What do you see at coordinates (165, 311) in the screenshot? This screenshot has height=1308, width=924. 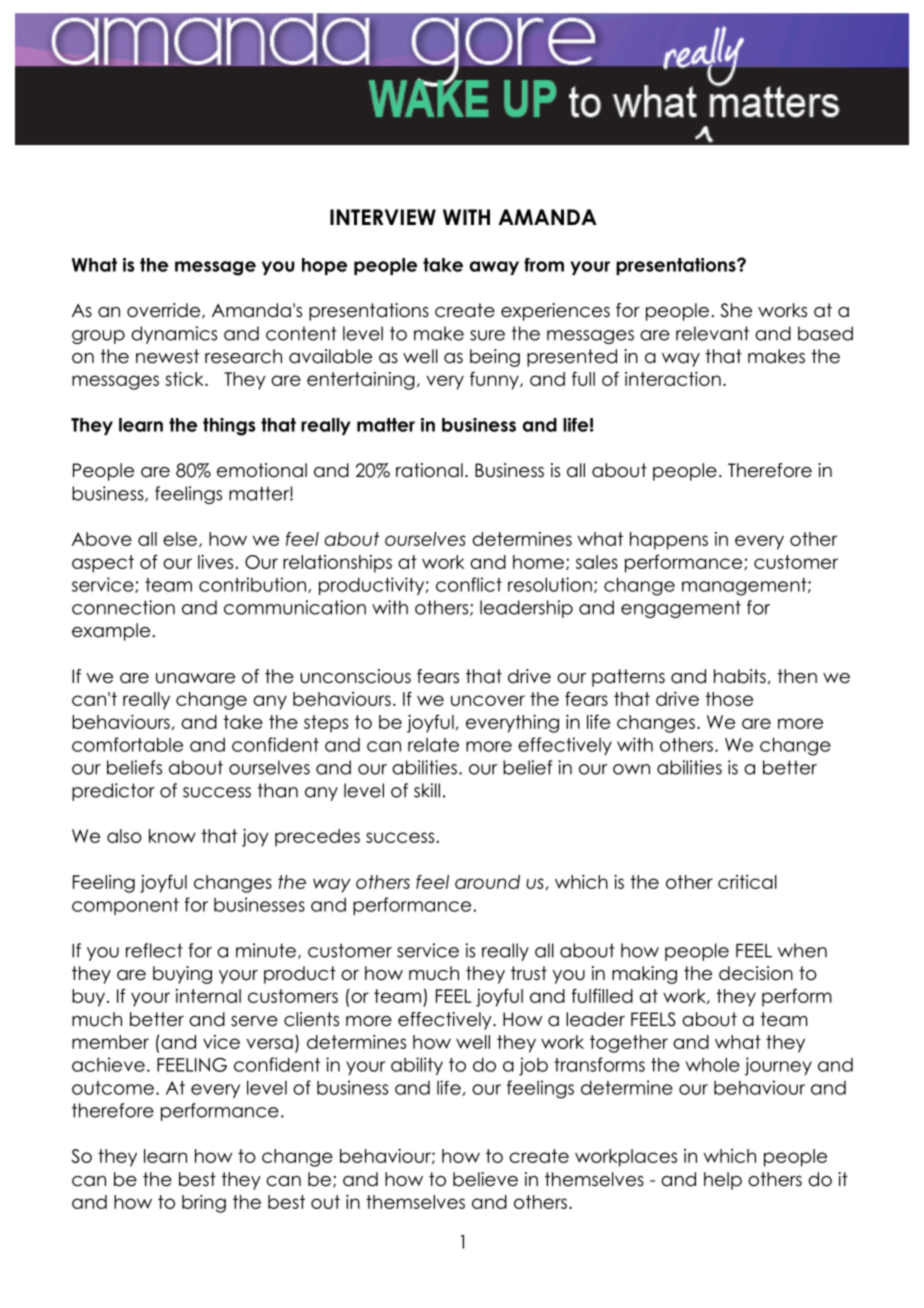 I see `override` at bounding box center [165, 311].
